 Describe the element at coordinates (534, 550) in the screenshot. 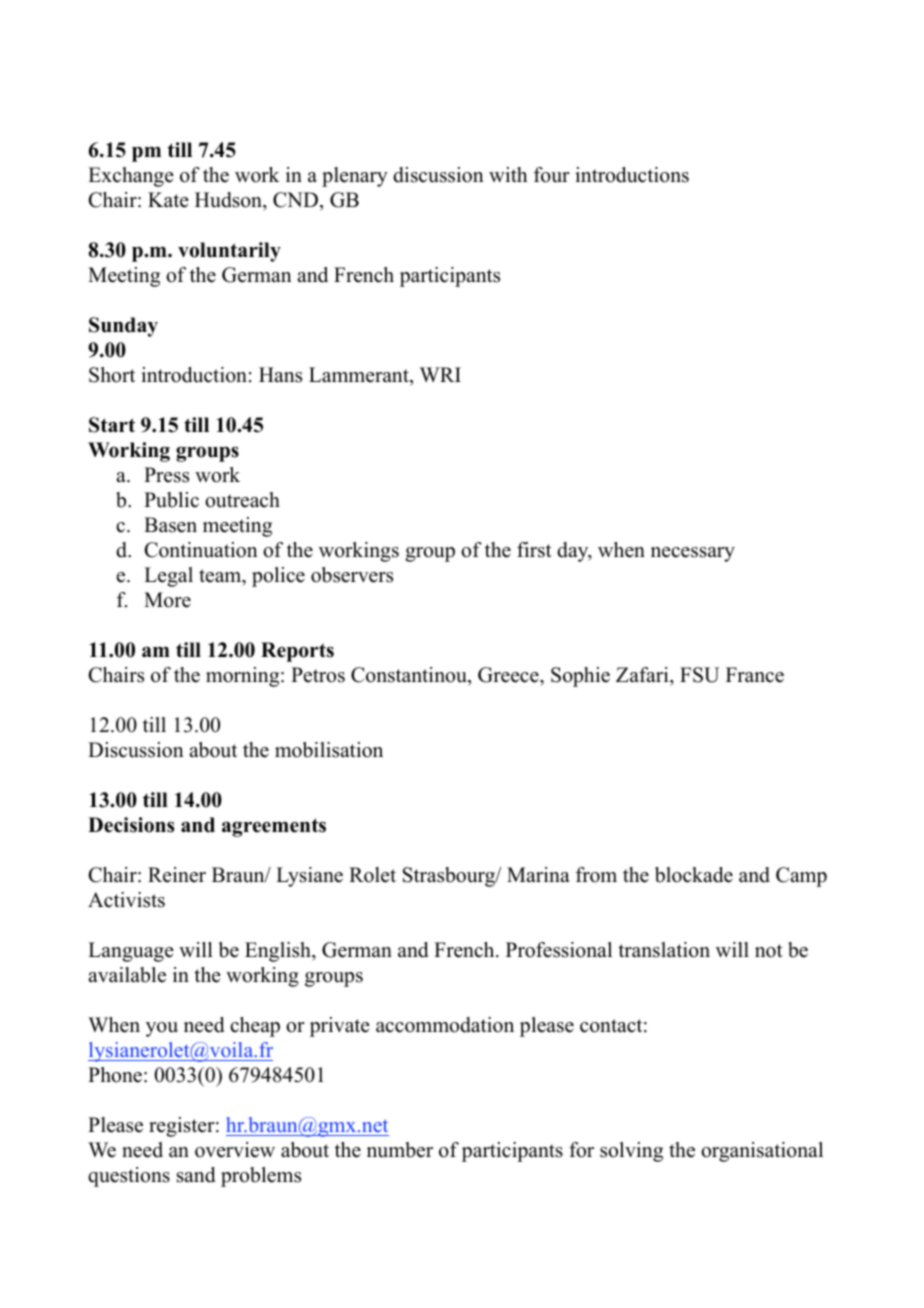

I see `first` at that location.
